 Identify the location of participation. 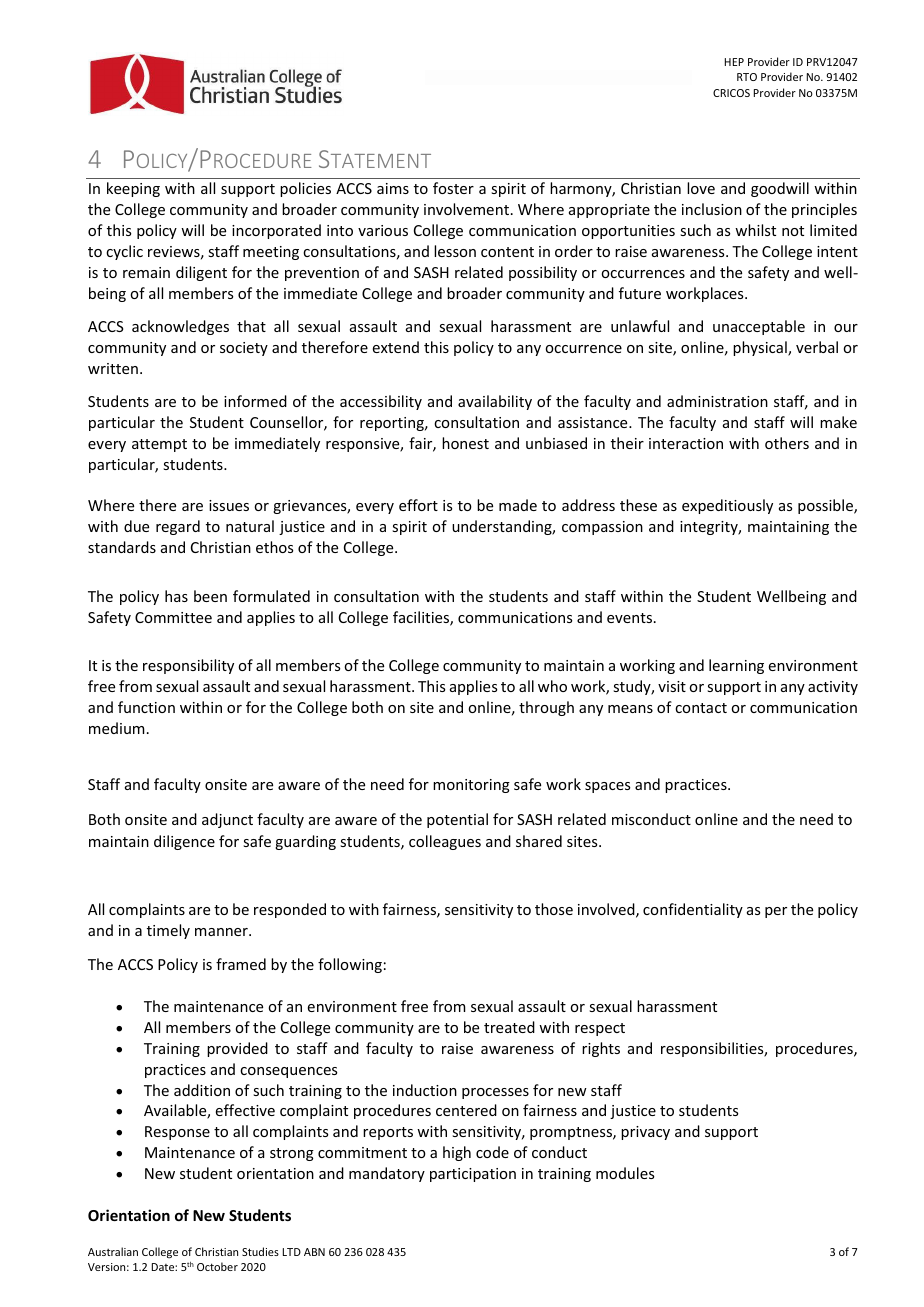
(473, 1175).
